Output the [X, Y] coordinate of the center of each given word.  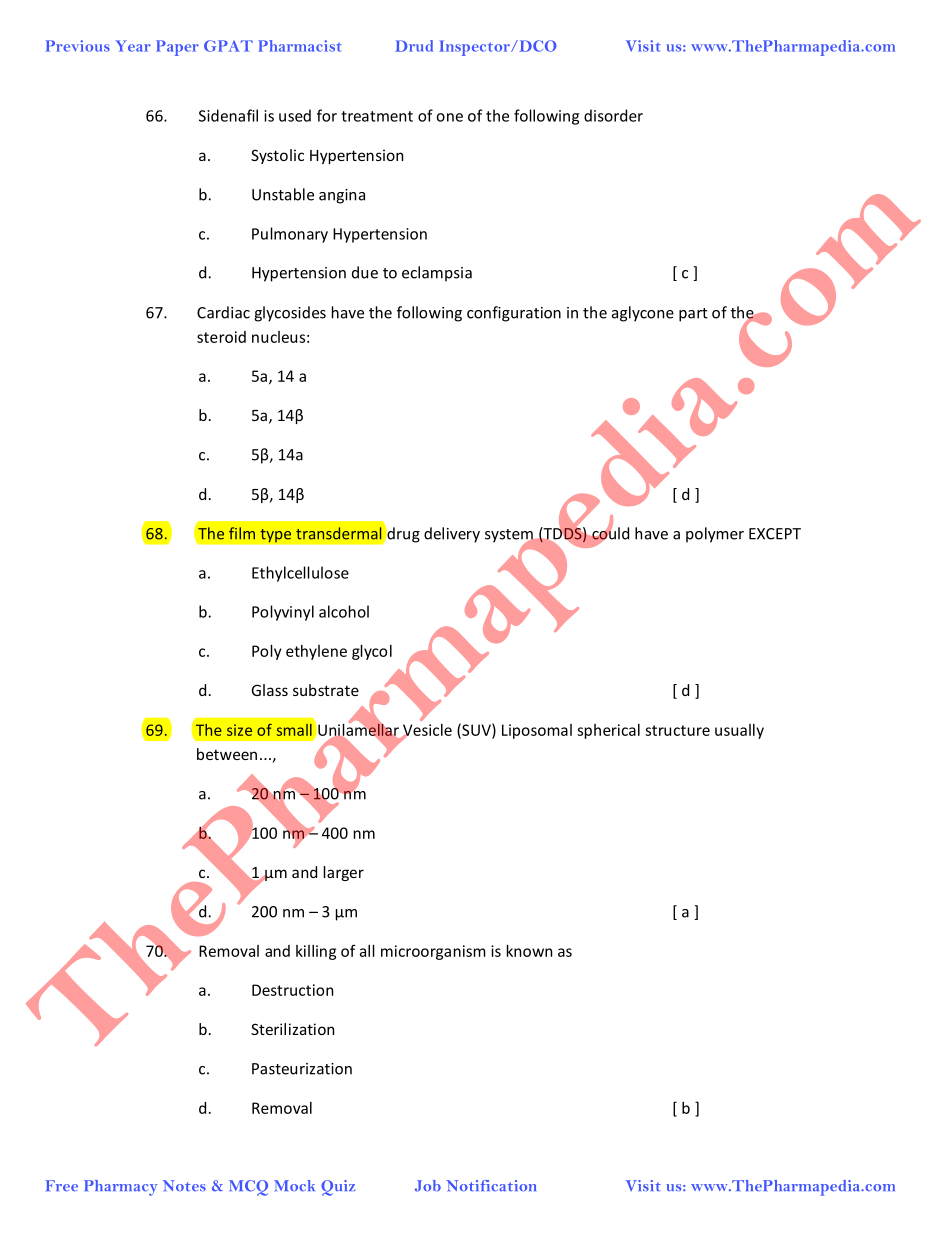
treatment [377, 116]
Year [133, 46]
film [242, 533]
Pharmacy [120, 1188]
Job [428, 1186]
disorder [613, 115]
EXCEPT [775, 534]
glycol [372, 652]
